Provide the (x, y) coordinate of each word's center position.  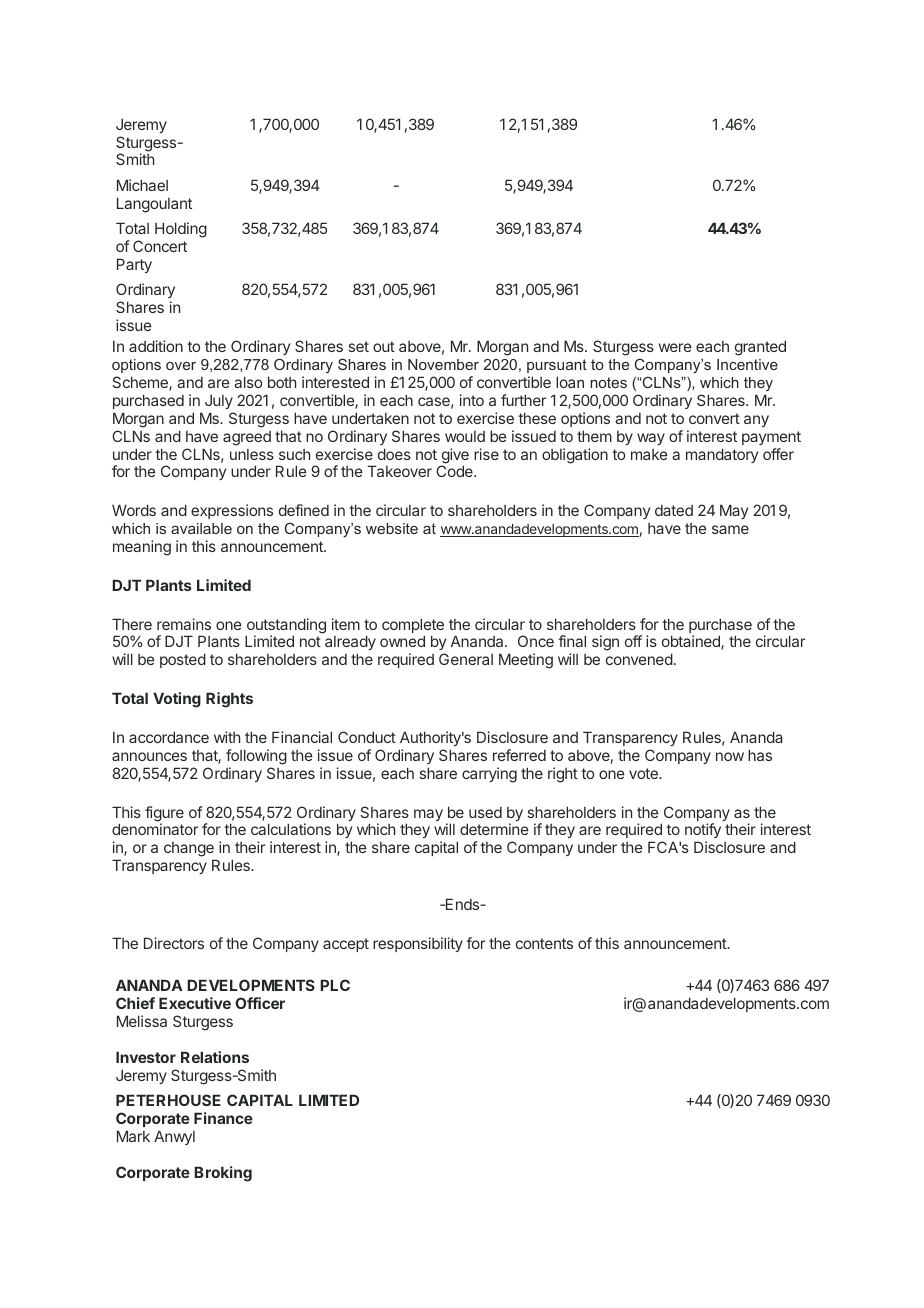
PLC (335, 985)
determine (494, 829)
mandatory (722, 455)
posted (183, 660)
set (359, 346)
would (465, 436)
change (190, 851)
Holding (181, 230)
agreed (247, 438)
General (466, 659)
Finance (223, 1118)
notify (703, 832)
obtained (692, 642)
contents (544, 943)
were (675, 347)
